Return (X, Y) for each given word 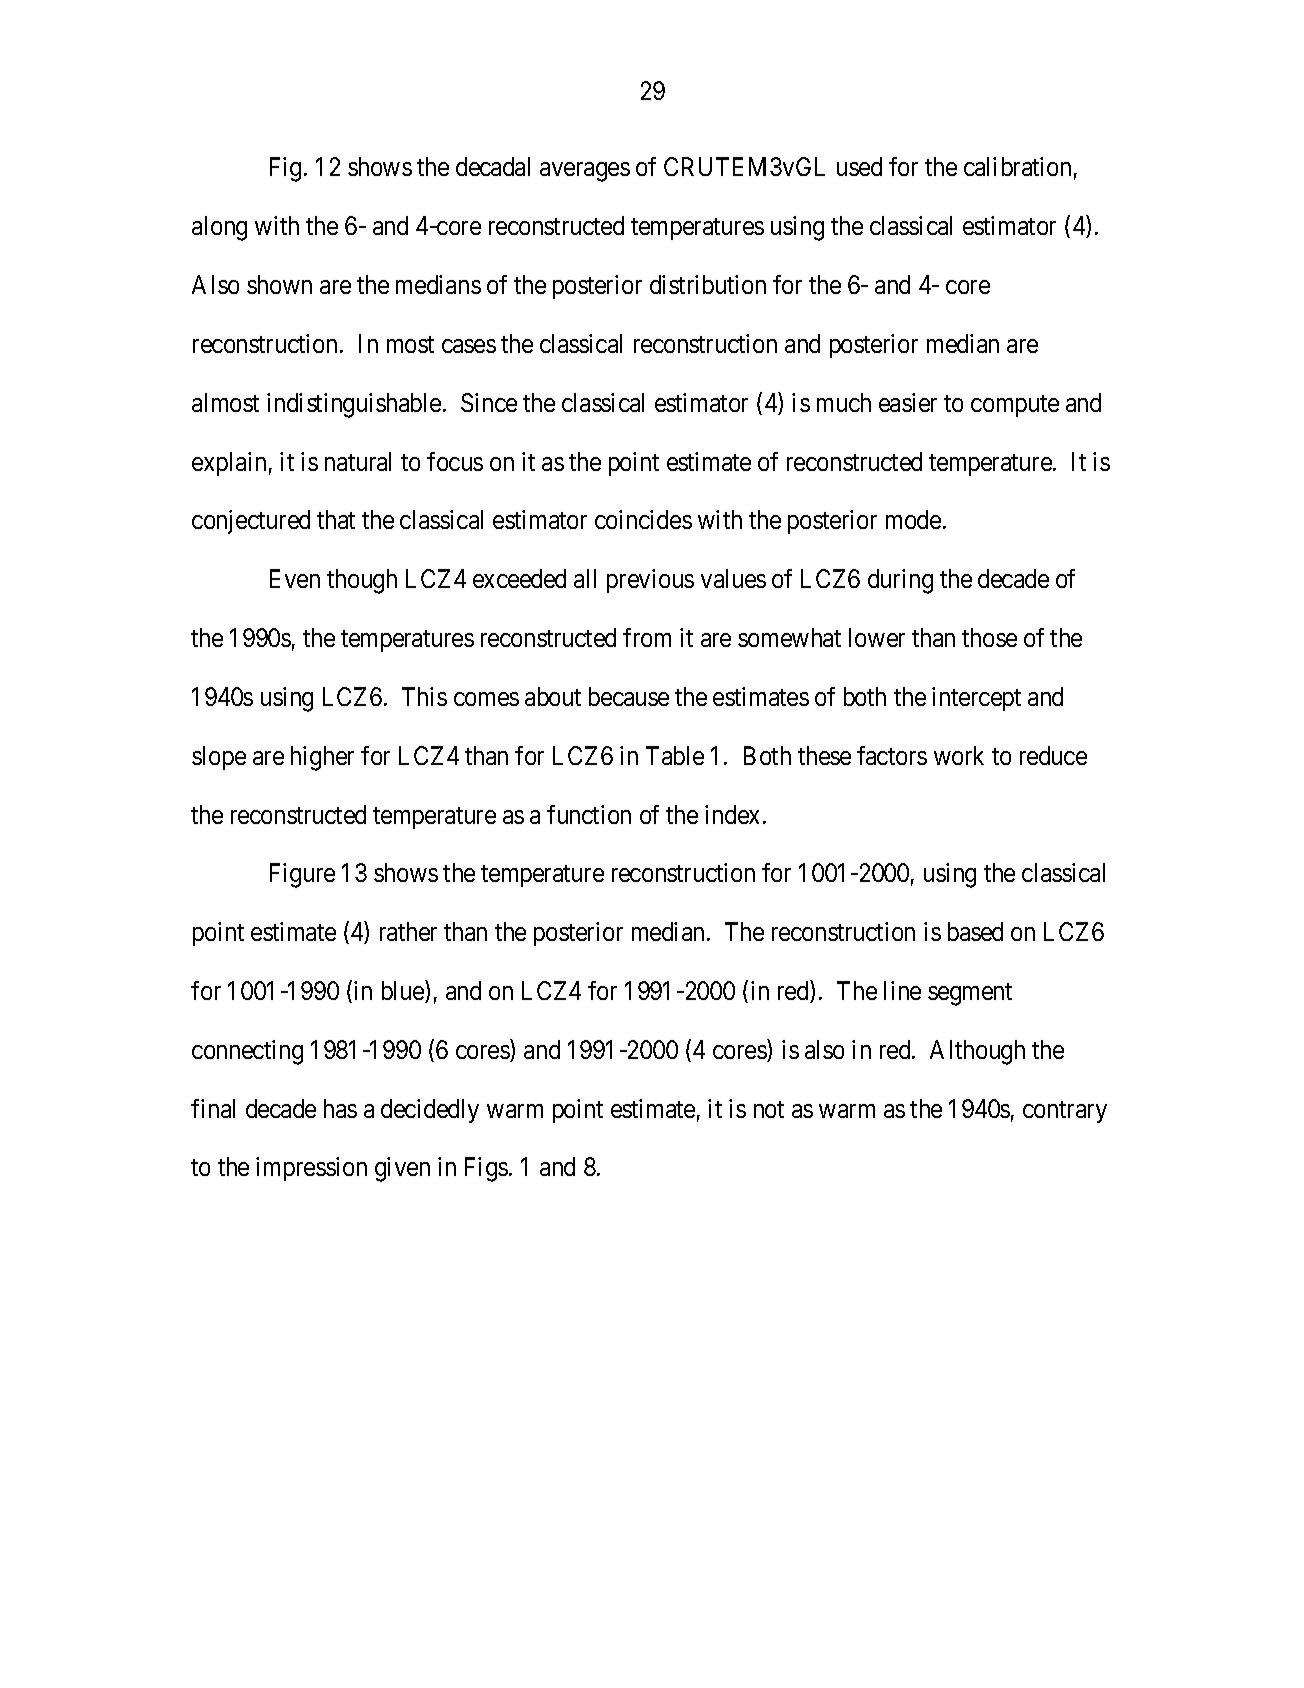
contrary (1065, 1112)
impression (311, 1169)
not (769, 1109)
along (219, 228)
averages (585, 172)
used (859, 166)
